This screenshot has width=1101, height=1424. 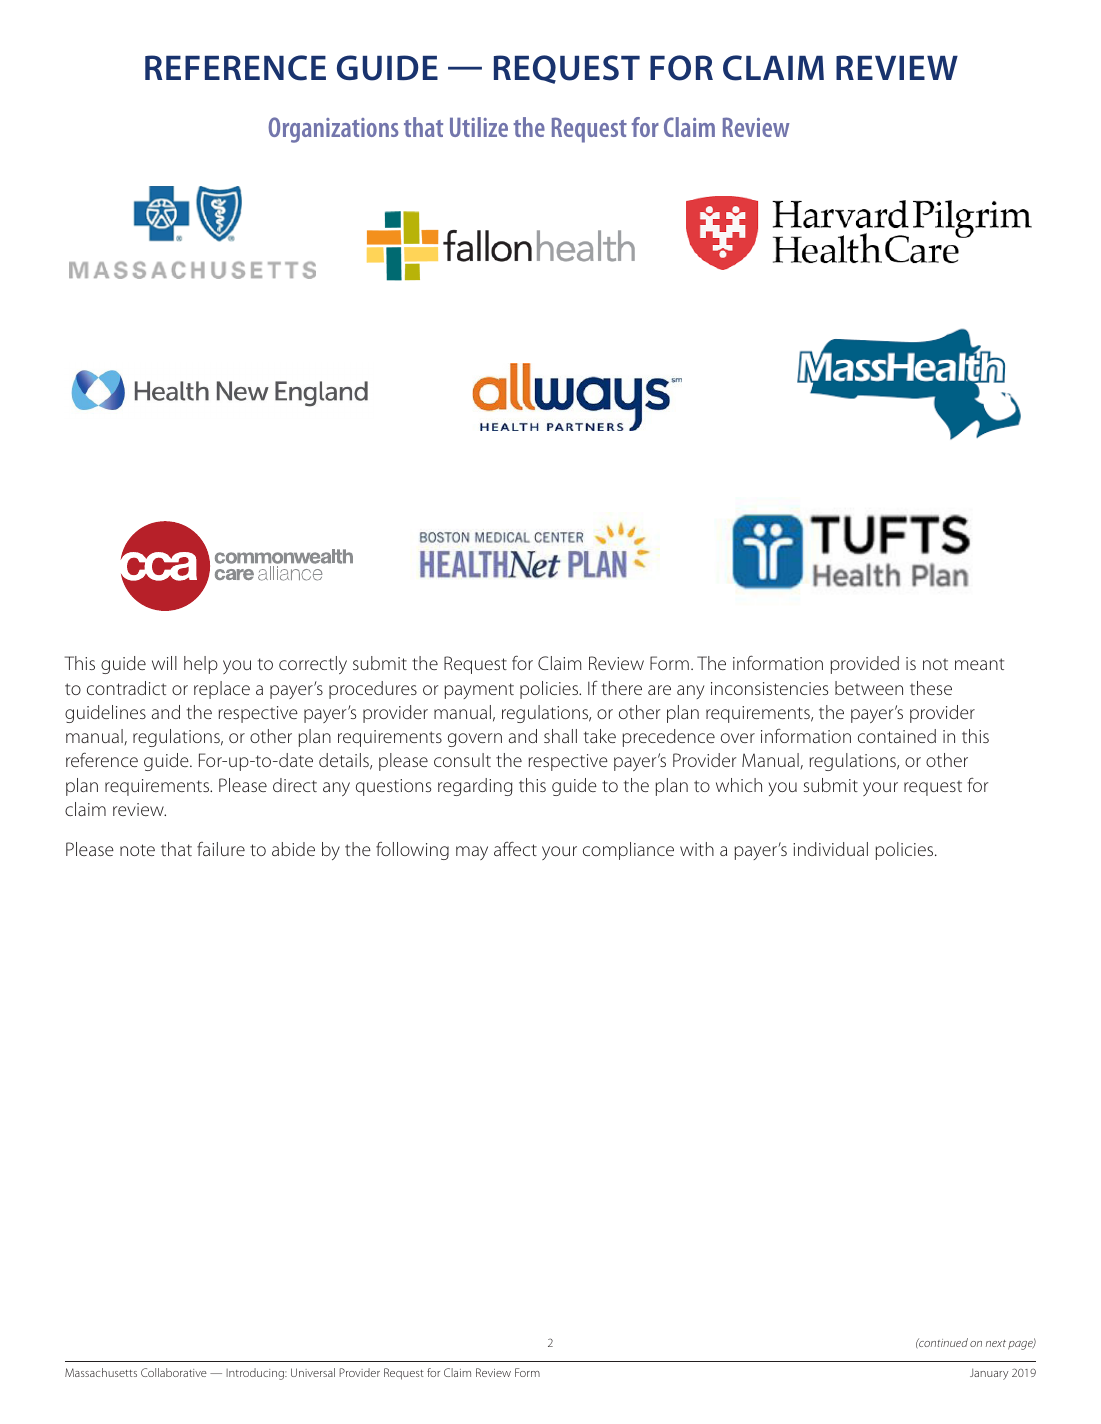 I want to click on next, so click(x=996, y=1343).
